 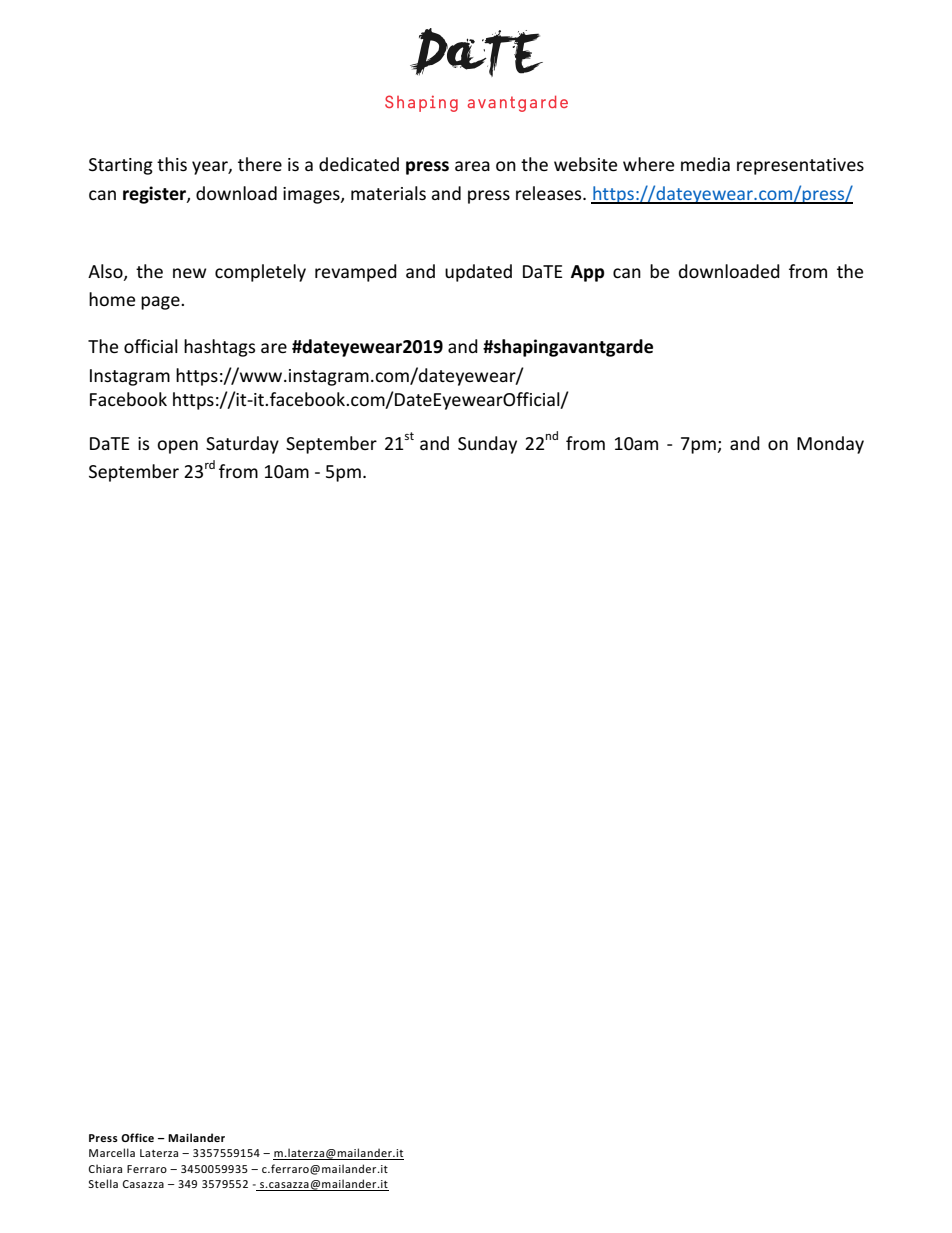 What do you see at coordinates (487, 445) in the document?
I see `Sunday` at bounding box center [487, 445].
